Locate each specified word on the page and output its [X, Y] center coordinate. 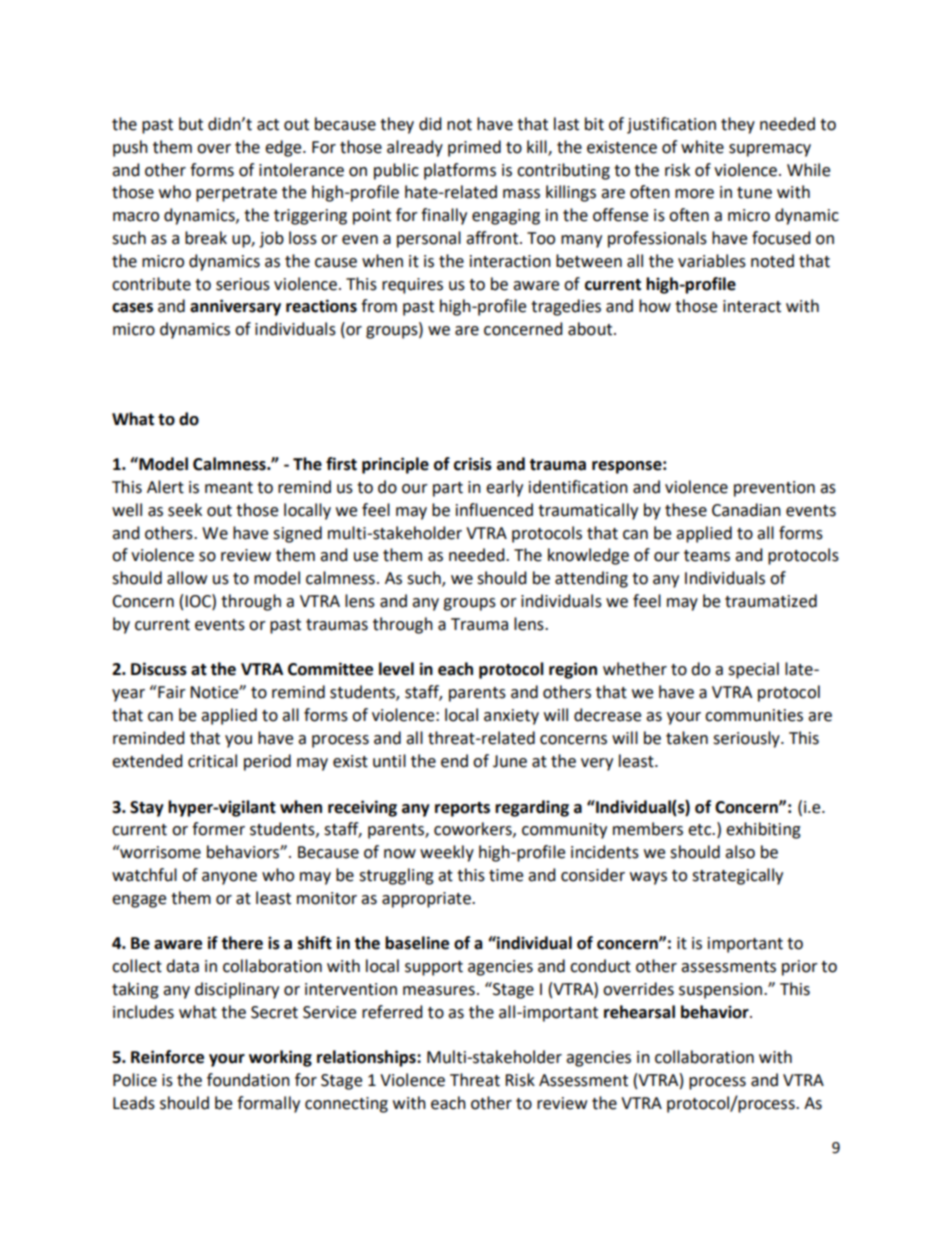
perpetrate [236, 194]
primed [474, 148]
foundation [248, 1080]
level [396, 669]
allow [187, 578]
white [702, 147]
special [753, 670]
